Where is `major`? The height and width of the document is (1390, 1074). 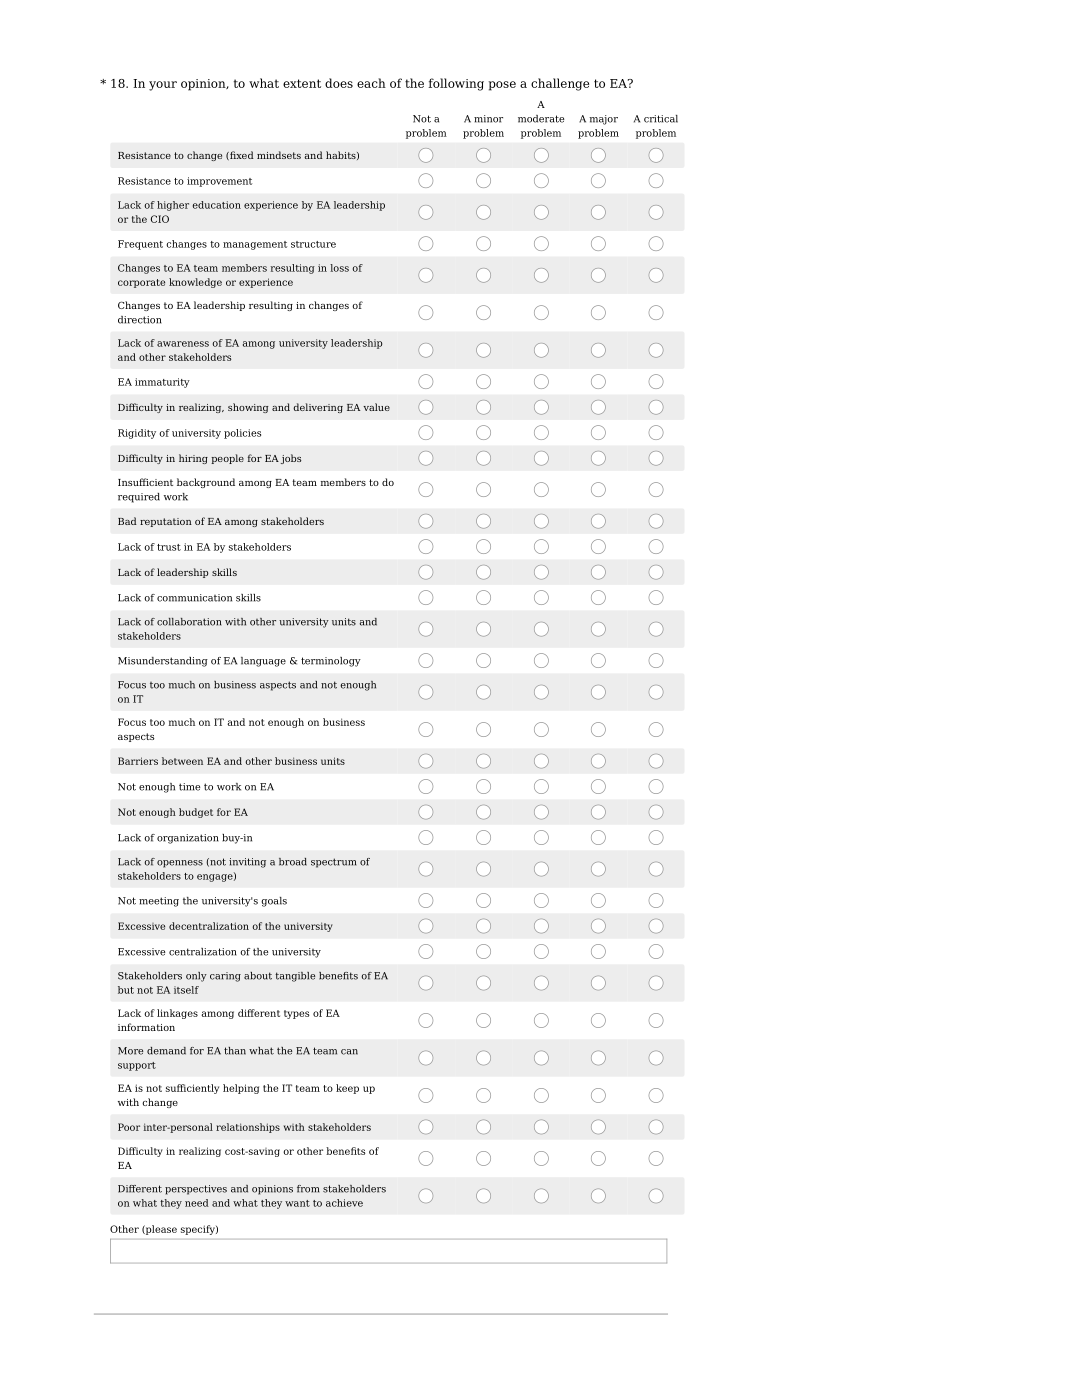
major is located at coordinates (603, 120).
